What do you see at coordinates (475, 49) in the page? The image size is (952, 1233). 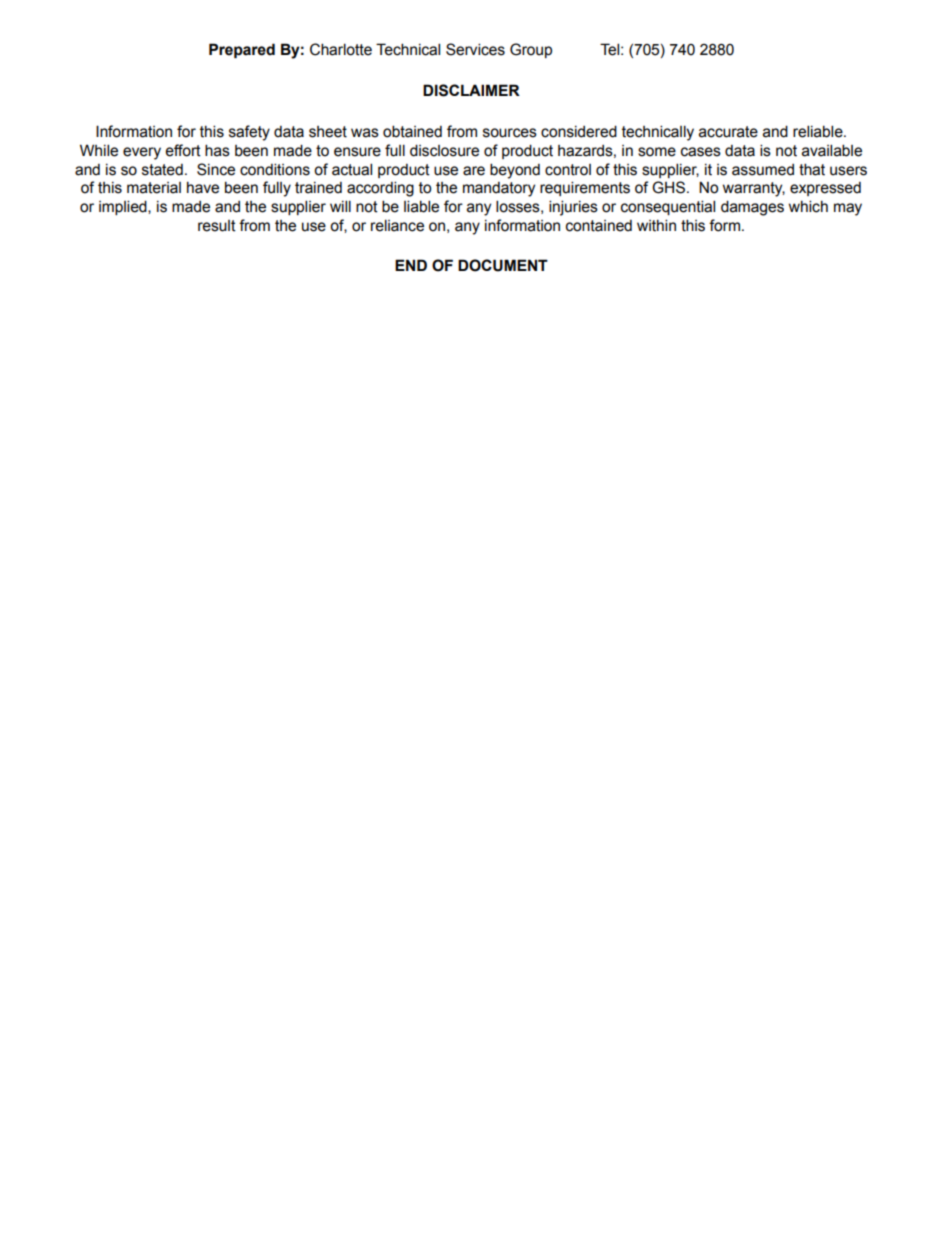 I see `Services` at bounding box center [475, 49].
